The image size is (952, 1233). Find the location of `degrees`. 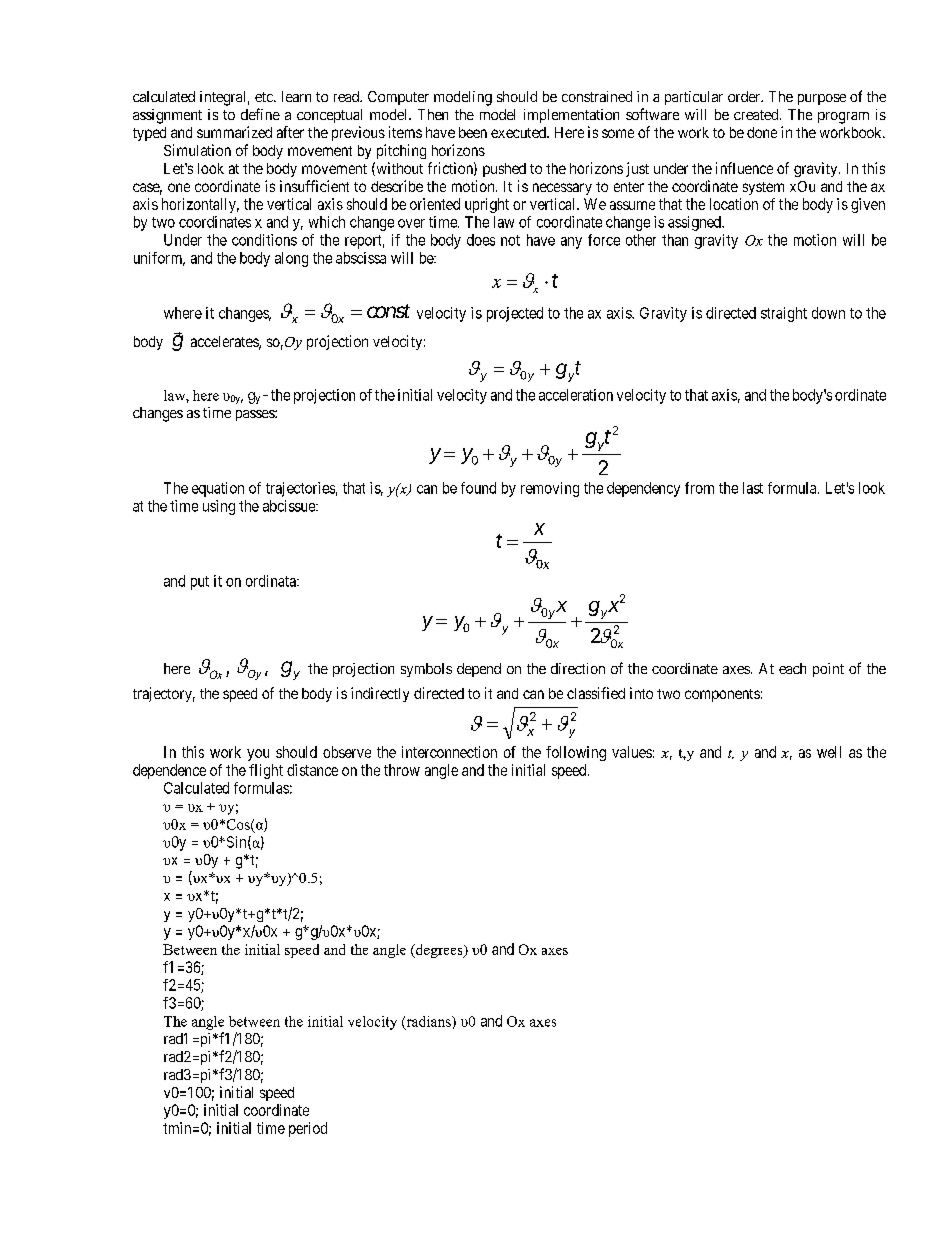

degrees is located at coordinates (439, 951).
